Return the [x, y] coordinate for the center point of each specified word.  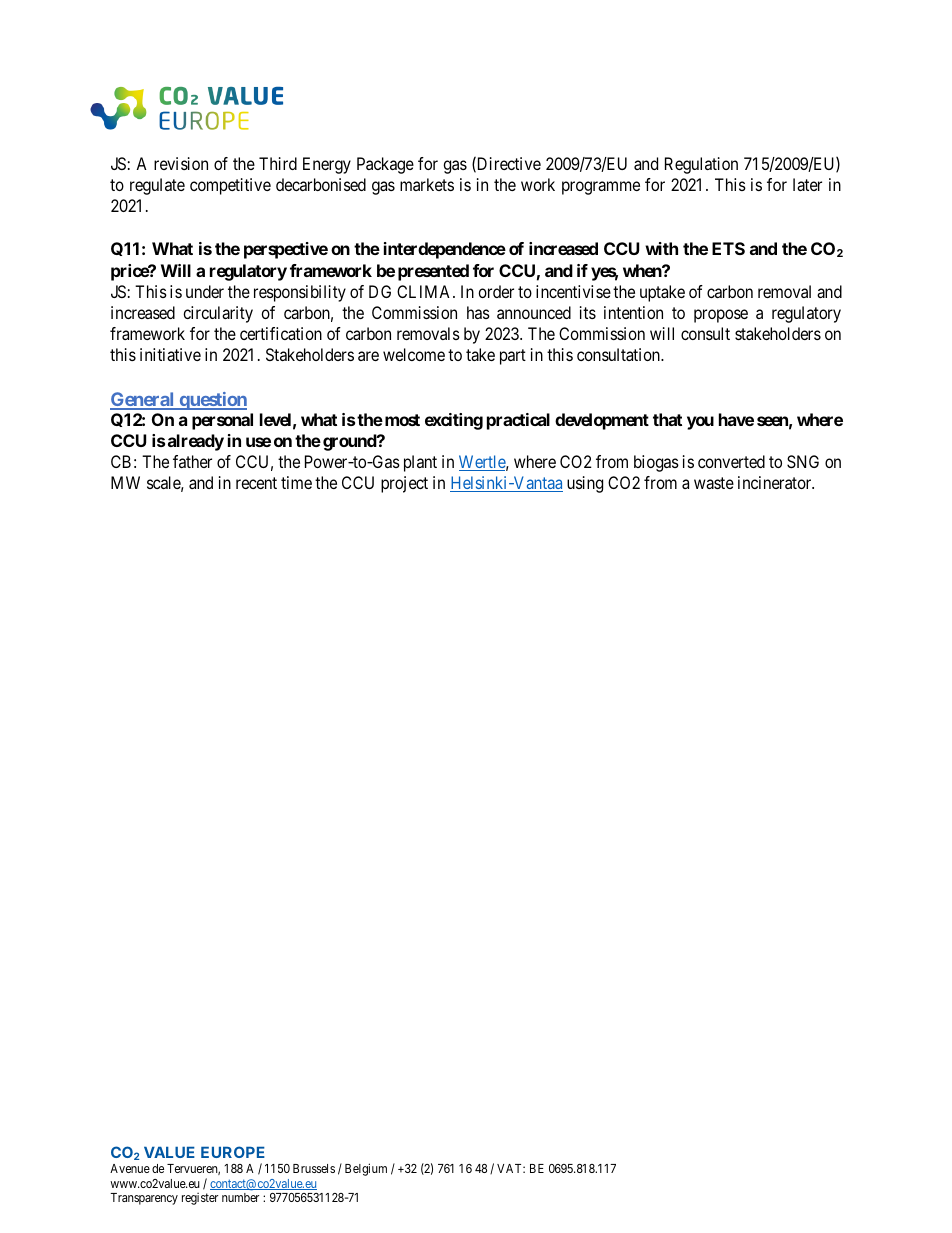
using [585, 484]
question [212, 401]
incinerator [776, 482]
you [700, 423]
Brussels [314, 1168]
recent [256, 483]
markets [427, 184]
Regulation [701, 165]
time [296, 482]
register [200, 1199]
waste [714, 483]
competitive [230, 186]
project [404, 484]
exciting [454, 421]
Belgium [366, 1169]
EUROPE [233, 1152]
